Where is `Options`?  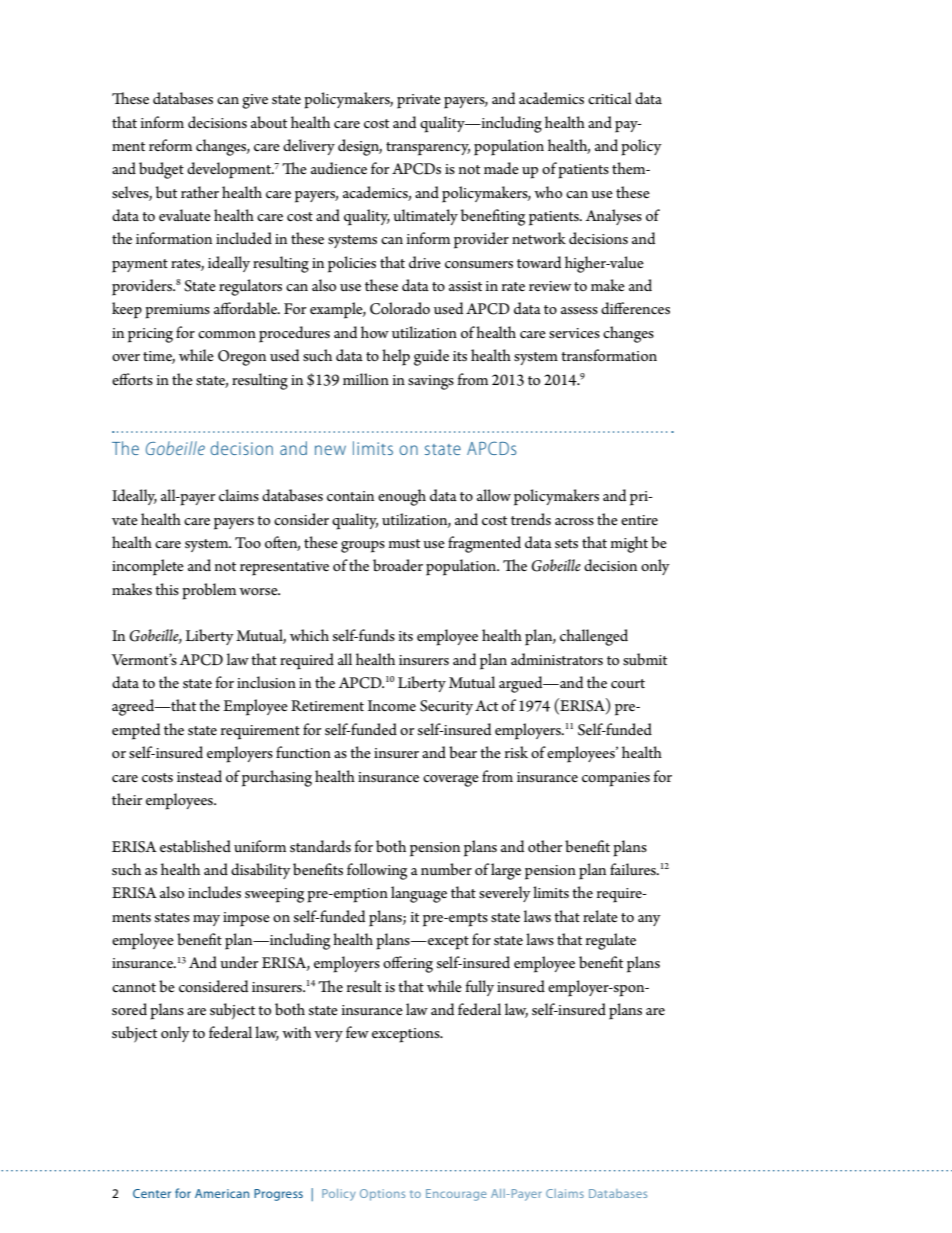
Options is located at coordinates (382, 1195).
